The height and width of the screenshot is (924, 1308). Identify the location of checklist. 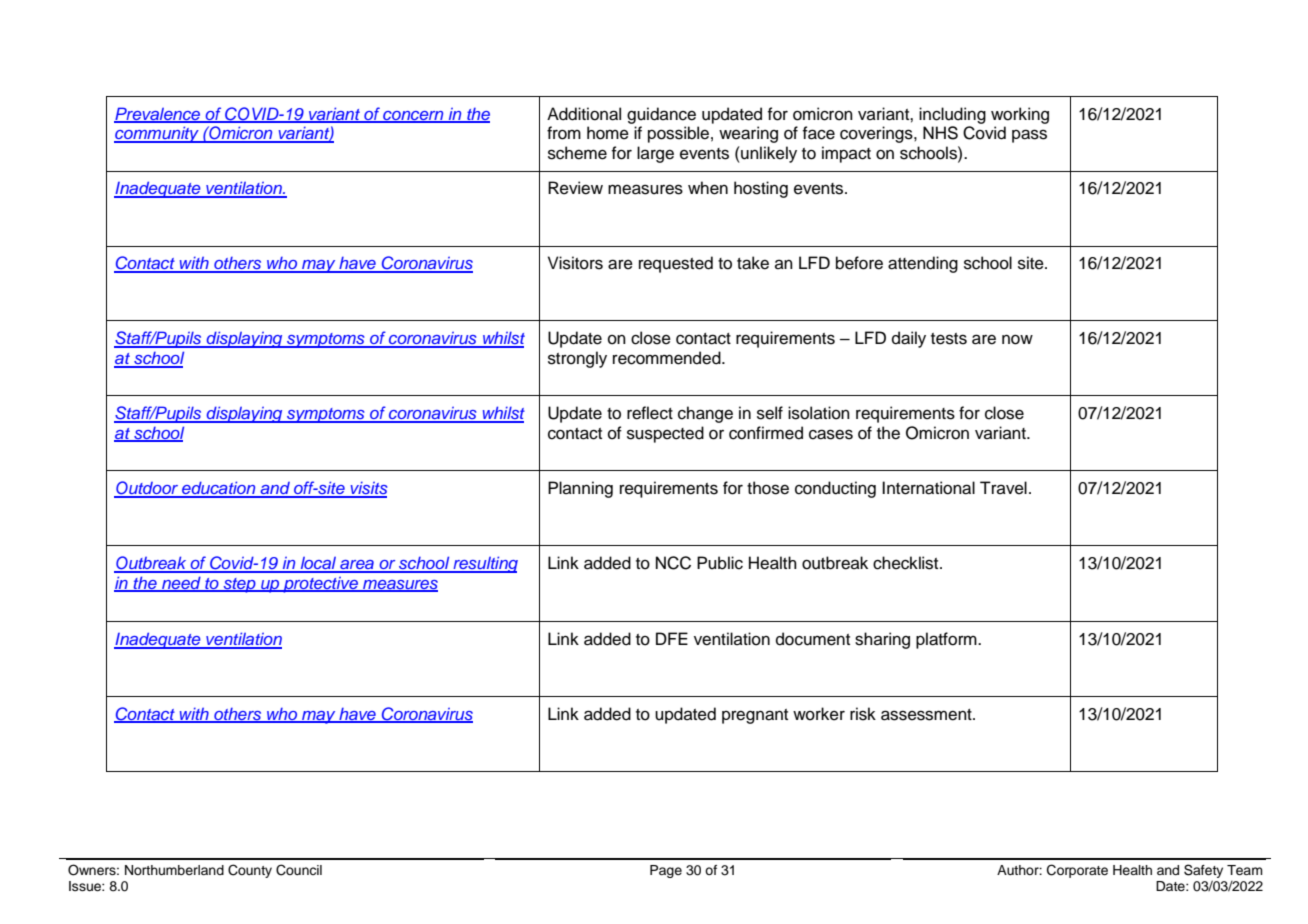
(907, 563).
